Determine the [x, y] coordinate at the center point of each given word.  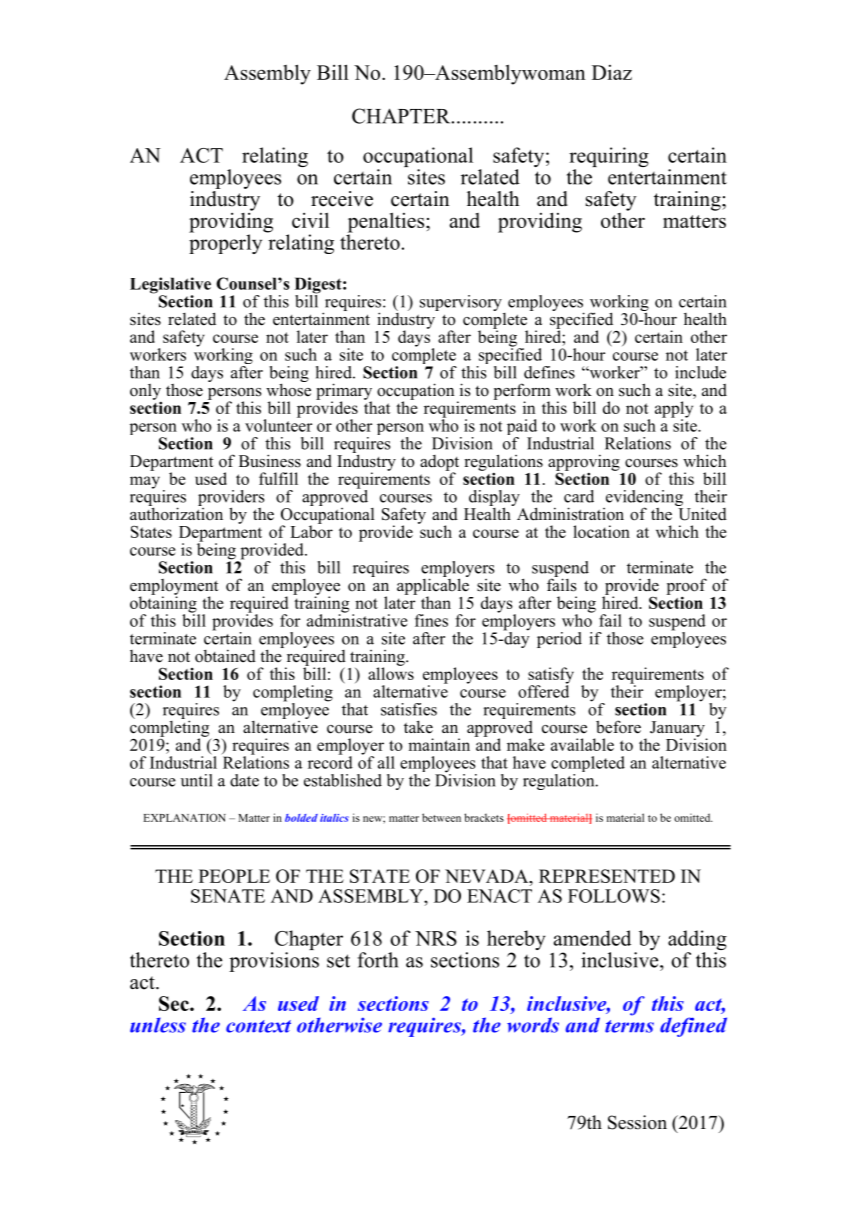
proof [686, 587]
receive [342, 199]
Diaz [612, 72]
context [258, 1026]
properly [225, 243]
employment [174, 588]
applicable [433, 586]
